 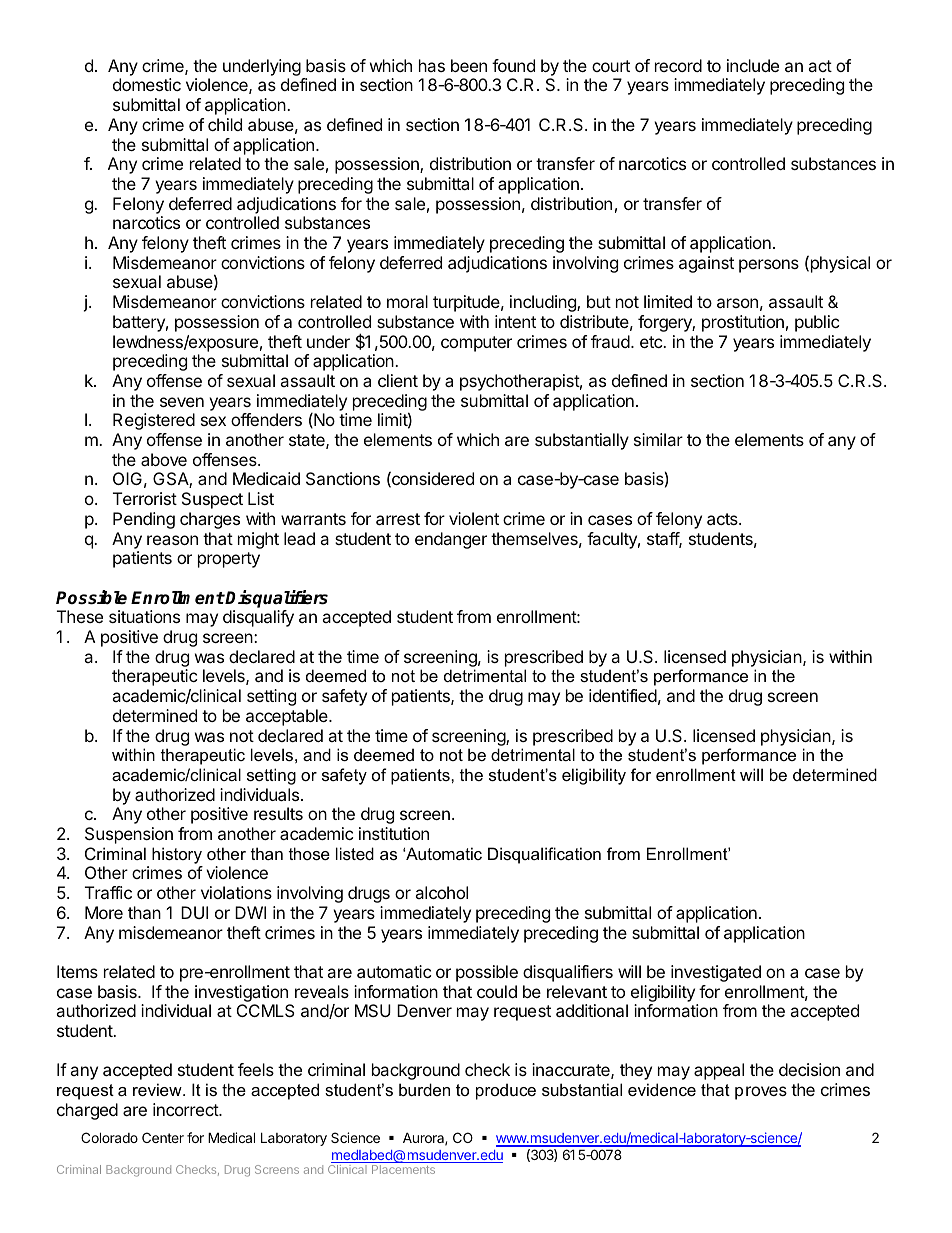 I want to click on domestic, so click(x=147, y=84).
